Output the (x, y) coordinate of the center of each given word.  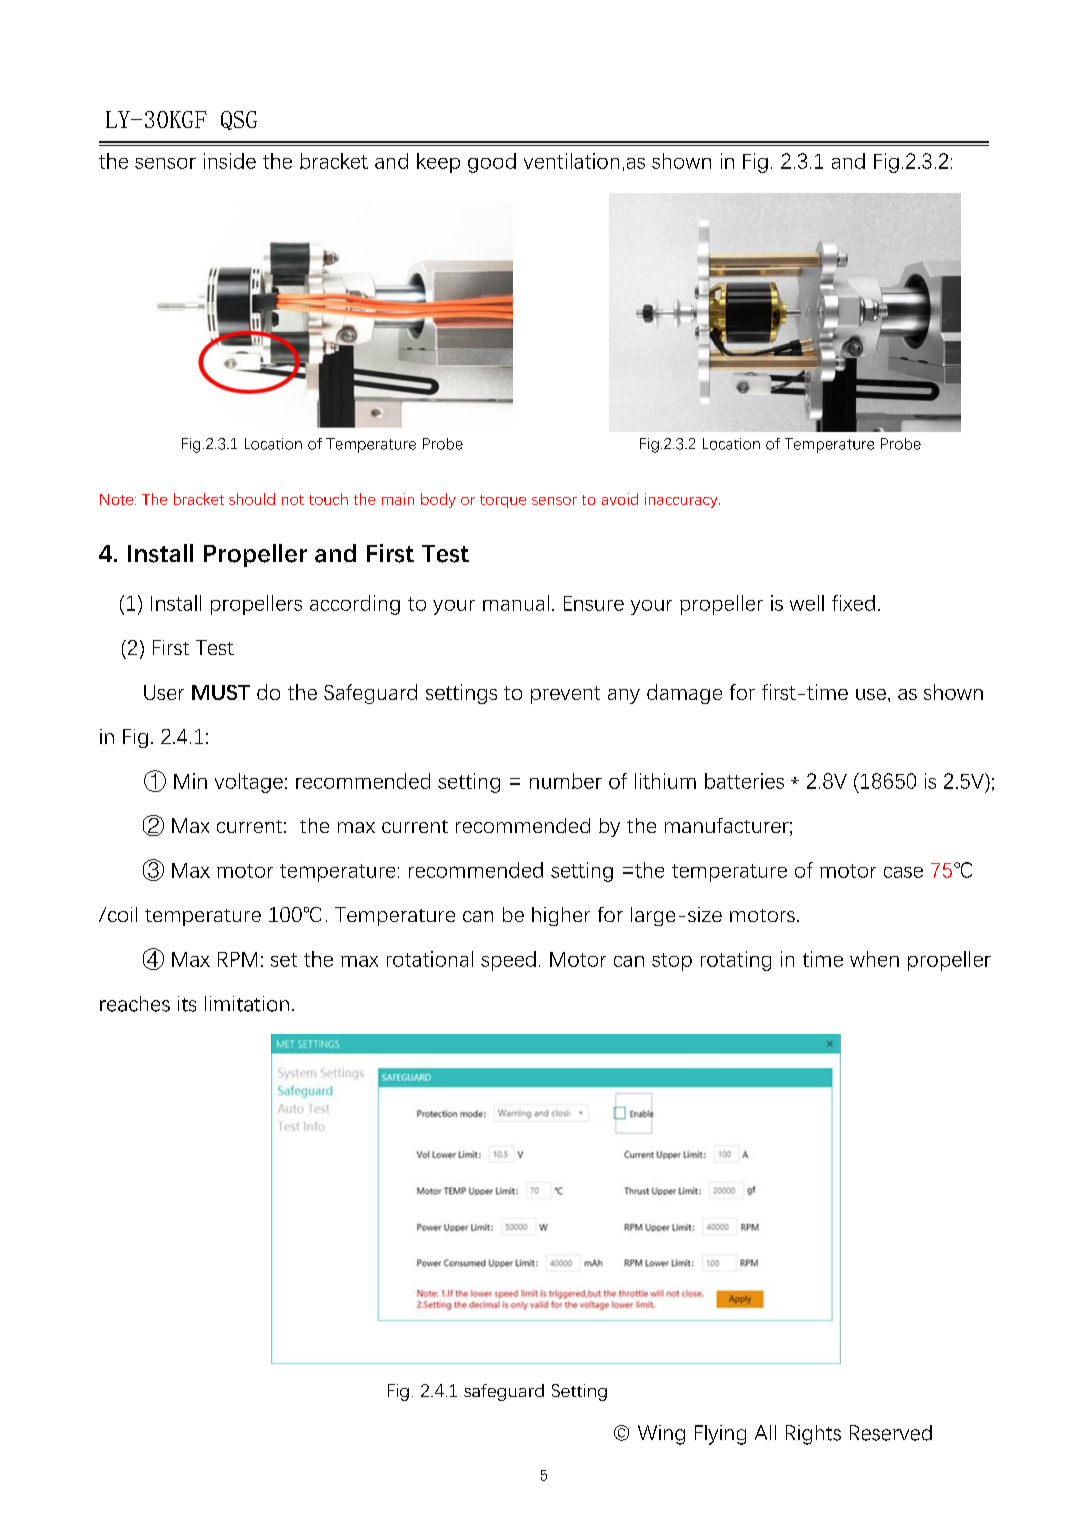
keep (438, 163)
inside (230, 161)
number (566, 781)
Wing (661, 1435)
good (492, 163)
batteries (744, 781)
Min (190, 781)
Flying (720, 1435)
